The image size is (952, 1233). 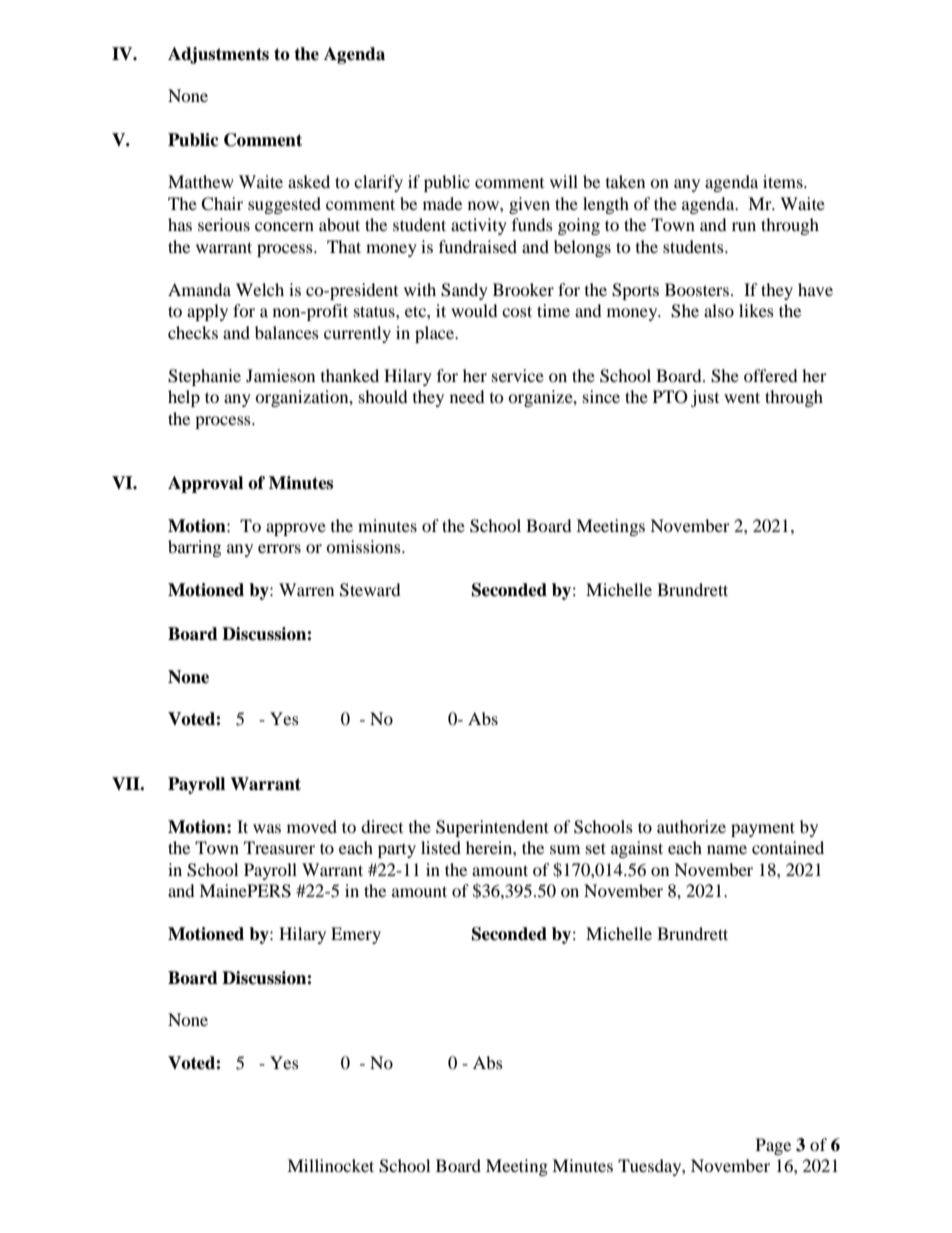 I want to click on listed, so click(x=441, y=847).
